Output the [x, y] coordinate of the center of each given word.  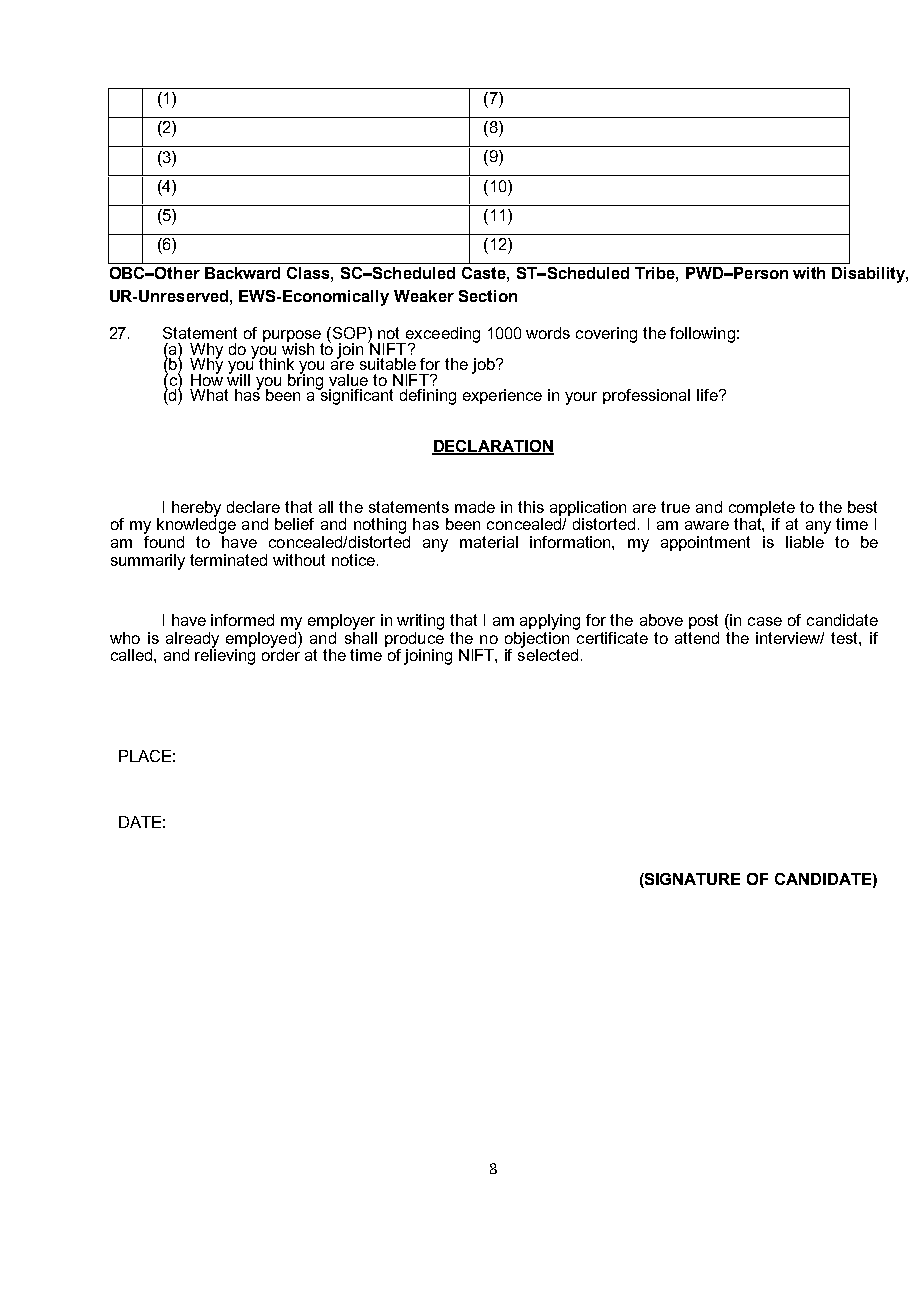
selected [548, 654]
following [702, 335]
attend [697, 638]
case [765, 621]
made [475, 507]
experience [502, 396]
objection [537, 639]
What [209, 395]
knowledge [196, 525]
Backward [242, 273]
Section [488, 296]
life [708, 395]
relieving [225, 656]
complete [762, 508]
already [192, 641]
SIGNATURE [691, 880]
